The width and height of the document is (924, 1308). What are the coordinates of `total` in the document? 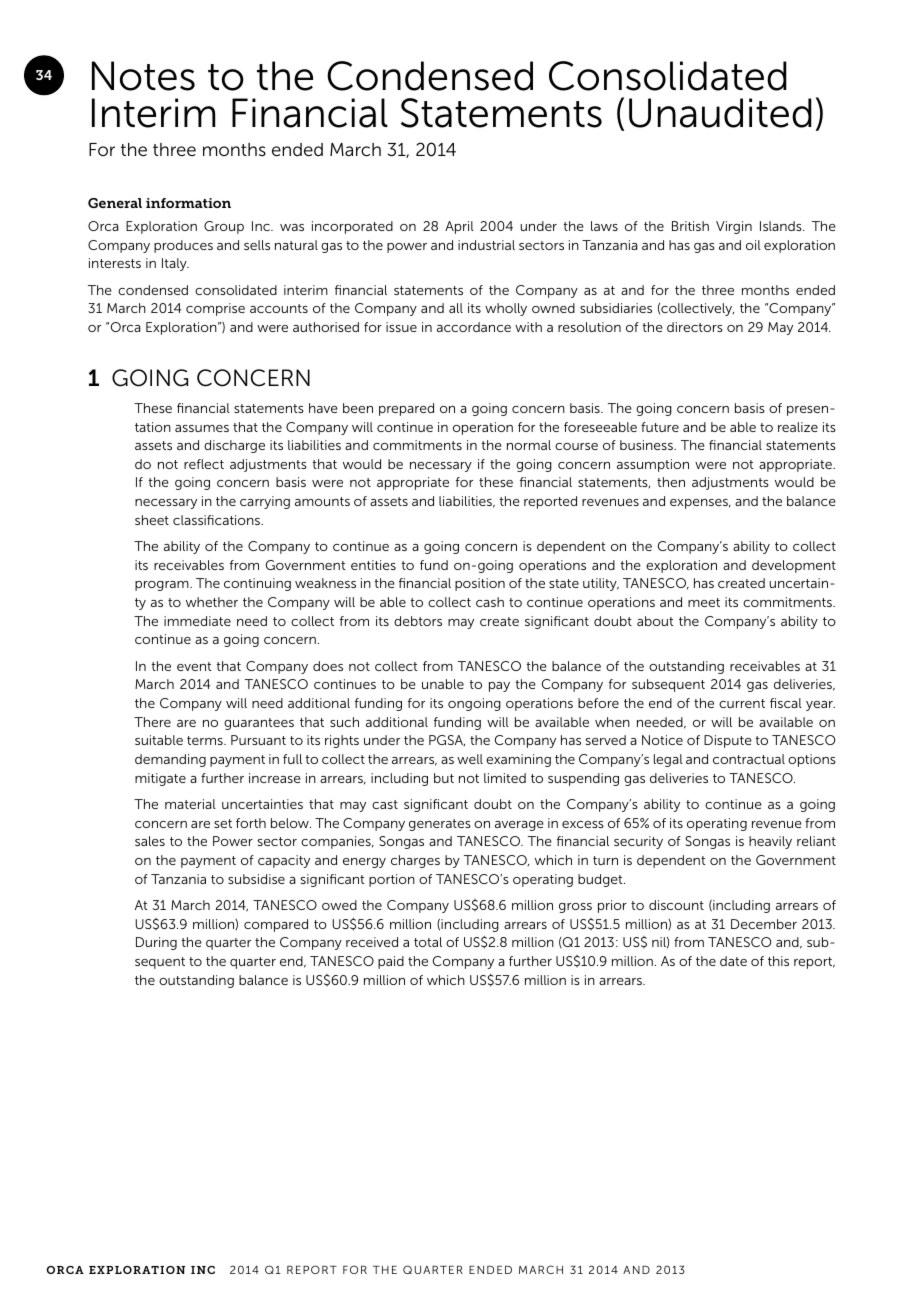 It's located at (428, 942).
